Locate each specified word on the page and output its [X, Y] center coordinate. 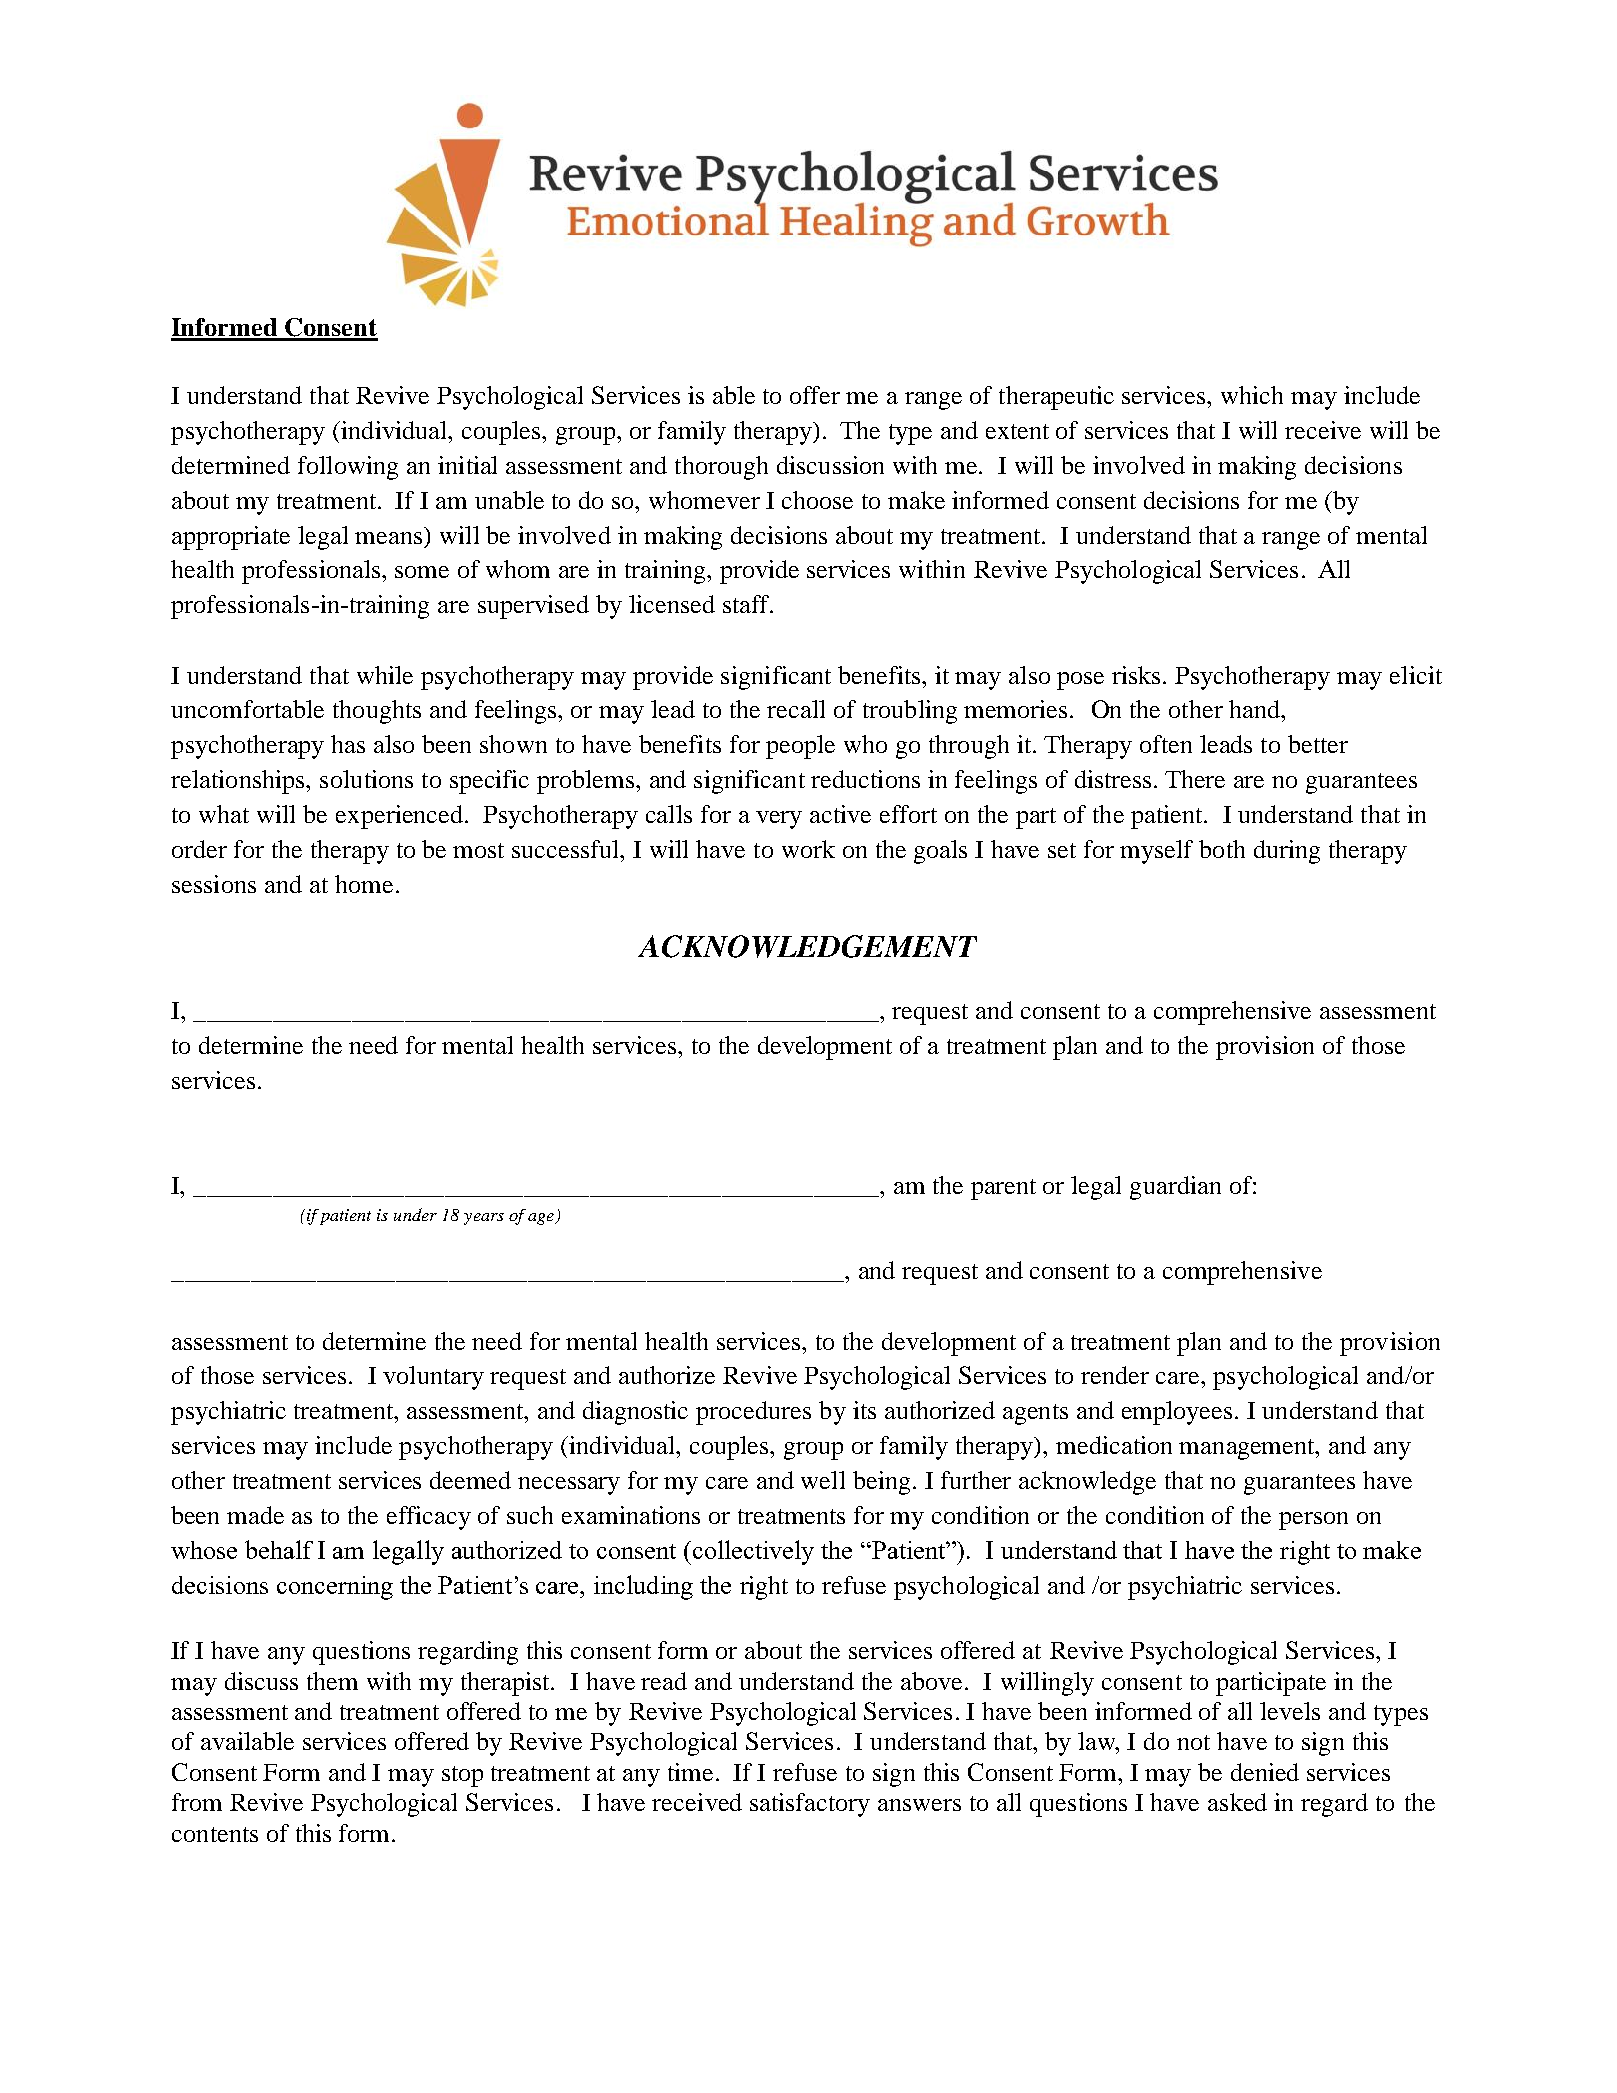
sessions [214, 884]
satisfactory [810, 1805]
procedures [753, 1413]
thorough [721, 468]
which [1252, 395]
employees [1177, 1413]
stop [462, 1776]
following [348, 468]
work [808, 849]
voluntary [433, 1378]
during [1287, 852]
